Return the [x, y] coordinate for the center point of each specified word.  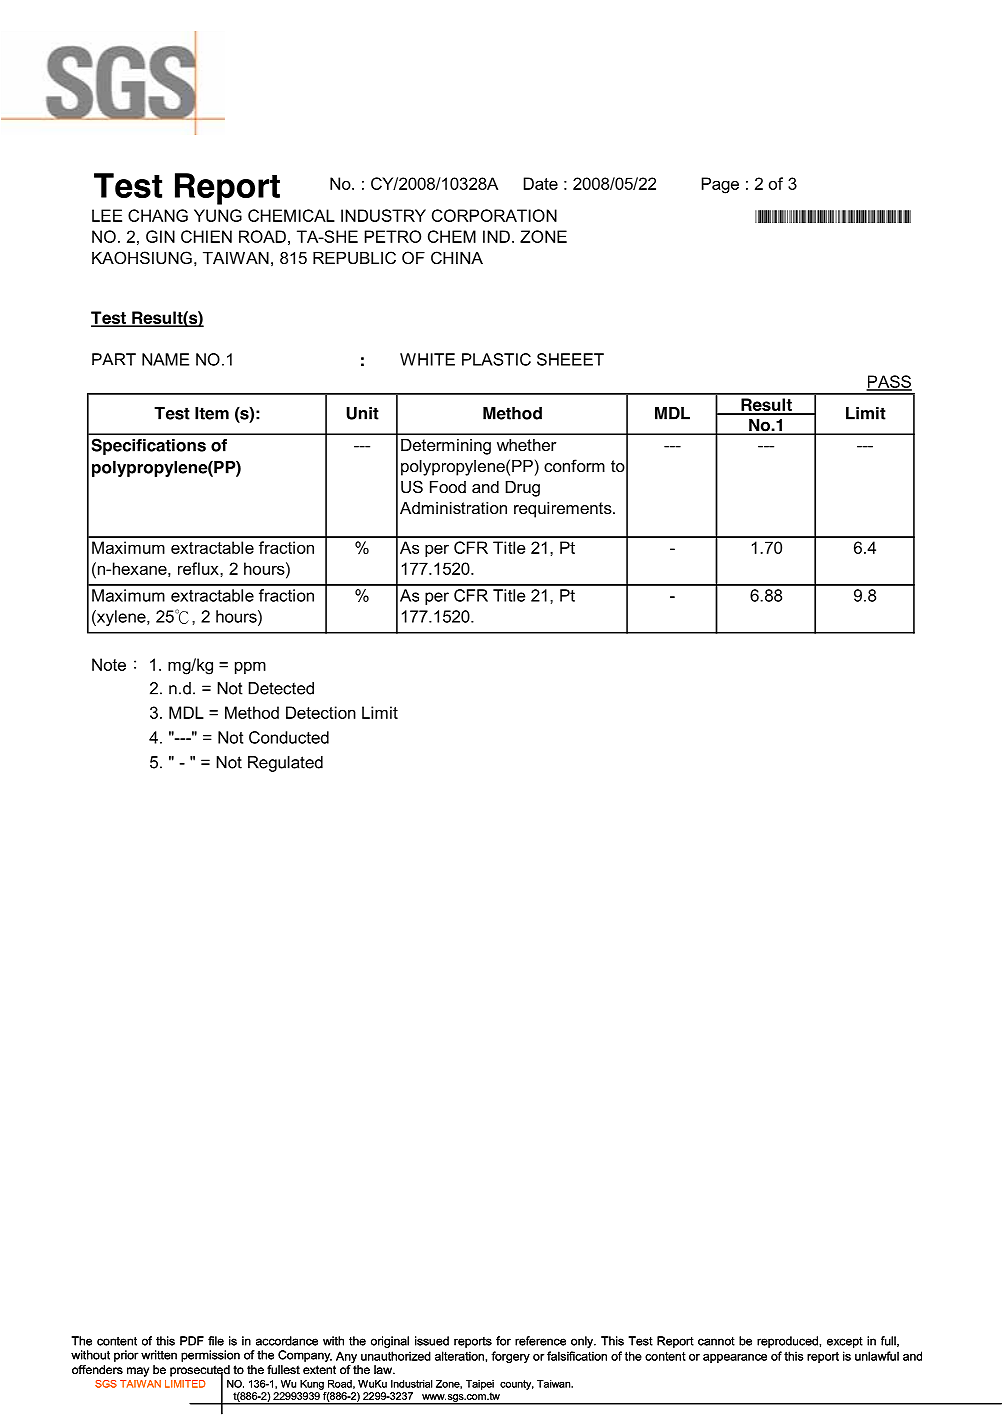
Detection [321, 712]
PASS [889, 382]
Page [720, 185]
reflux [199, 568]
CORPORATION [494, 215]
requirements [564, 510]
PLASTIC [496, 359]
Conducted [289, 737]
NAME [165, 359]
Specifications [149, 446]
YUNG [218, 215]
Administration [453, 508]
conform [574, 465]
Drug [523, 489]
